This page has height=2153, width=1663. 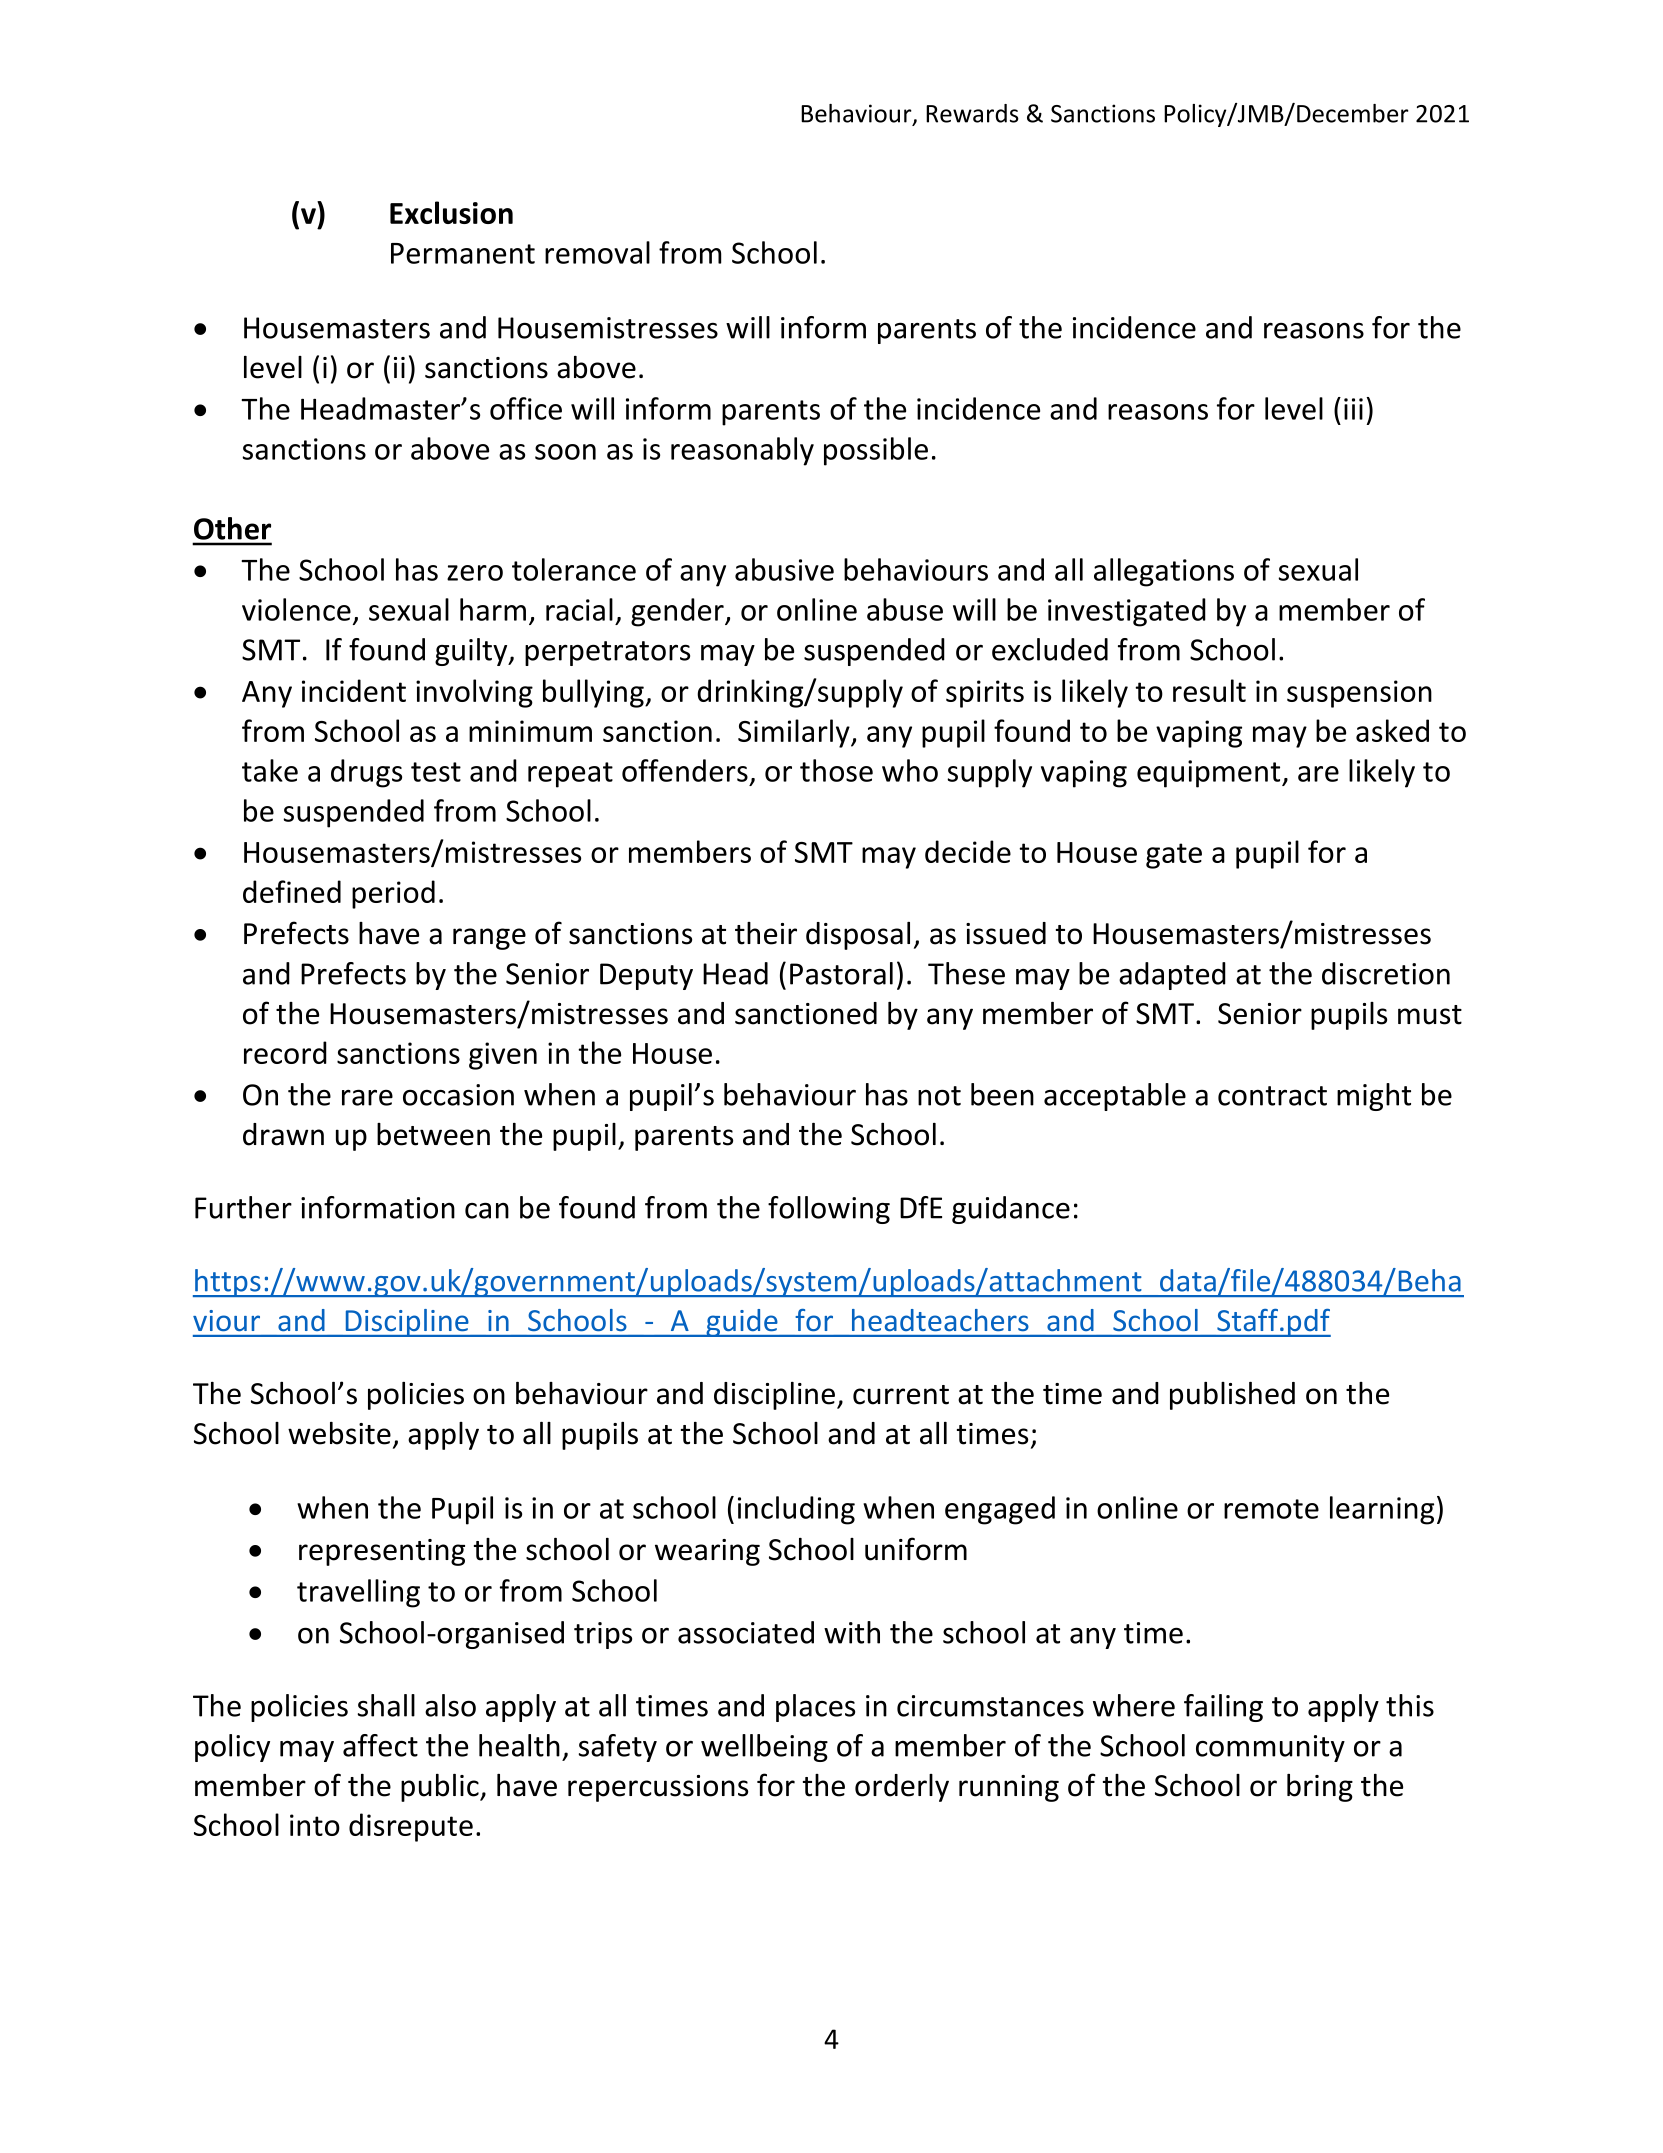 I want to click on iii, so click(x=1353, y=409).
